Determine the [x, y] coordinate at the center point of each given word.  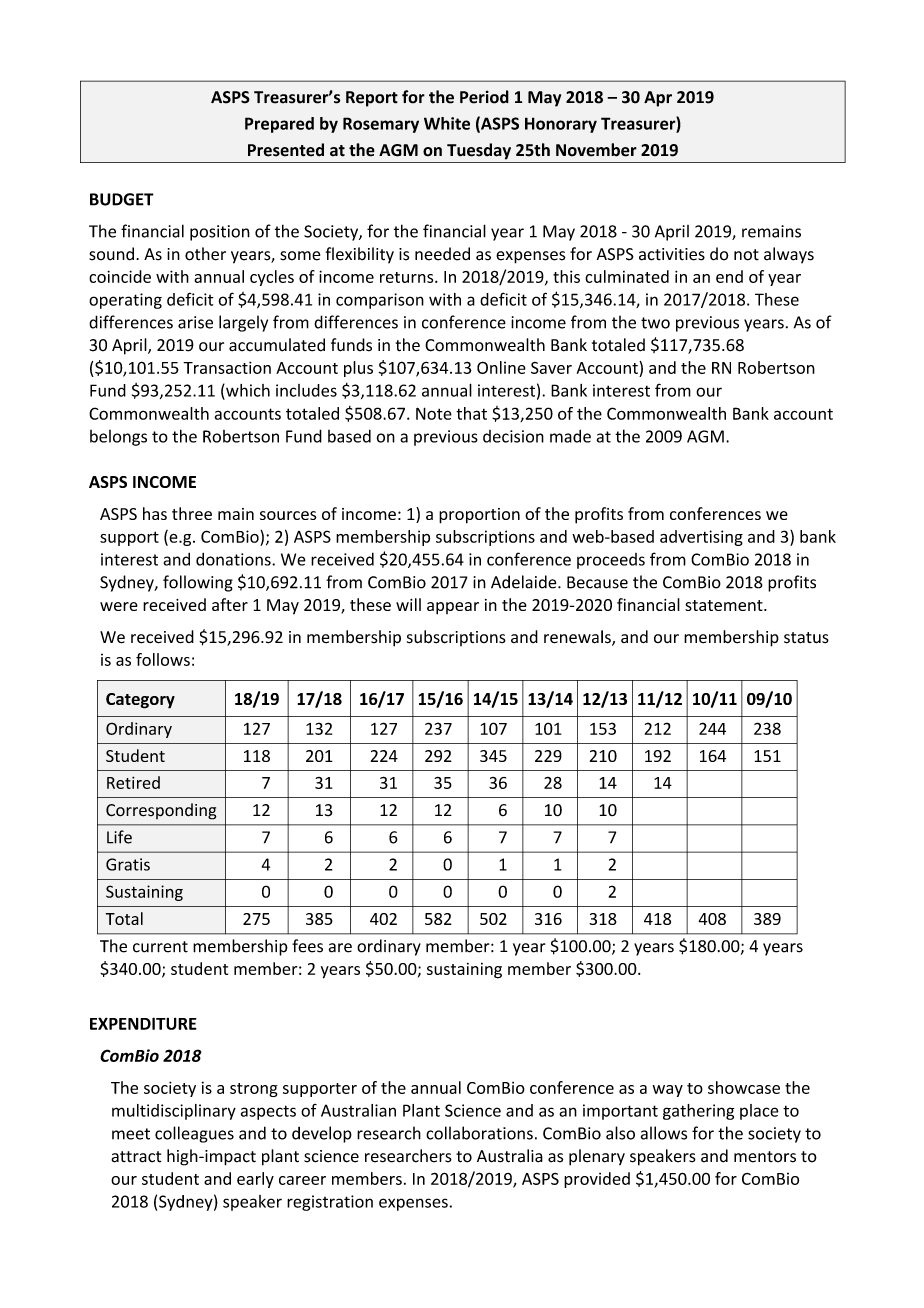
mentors [765, 1157]
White [447, 123]
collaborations [479, 1133]
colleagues [194, 1134]
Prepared [279, 125]
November [596, 150]
